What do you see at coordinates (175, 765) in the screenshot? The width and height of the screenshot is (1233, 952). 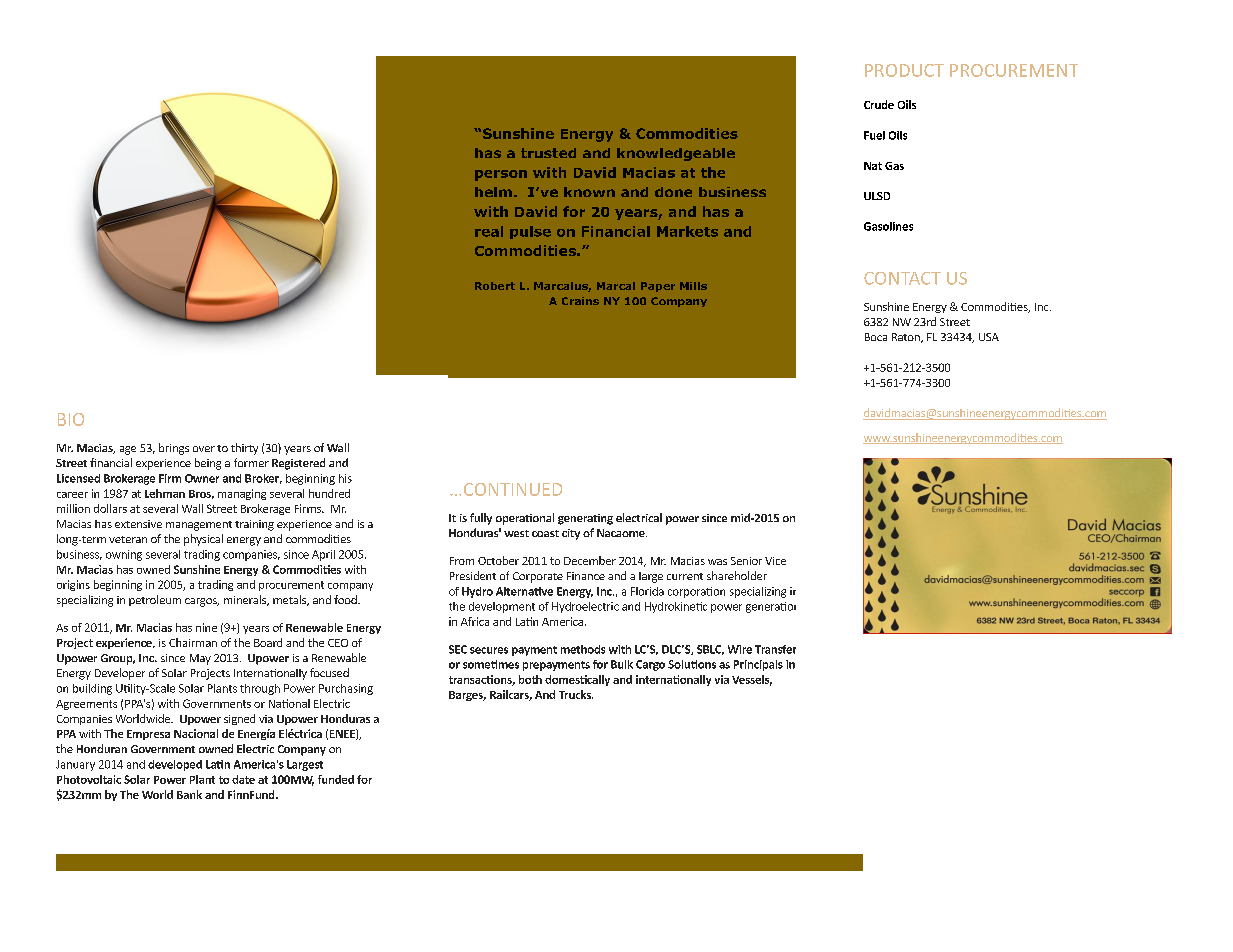 I see `developed` at bounding box center [175, 765].
